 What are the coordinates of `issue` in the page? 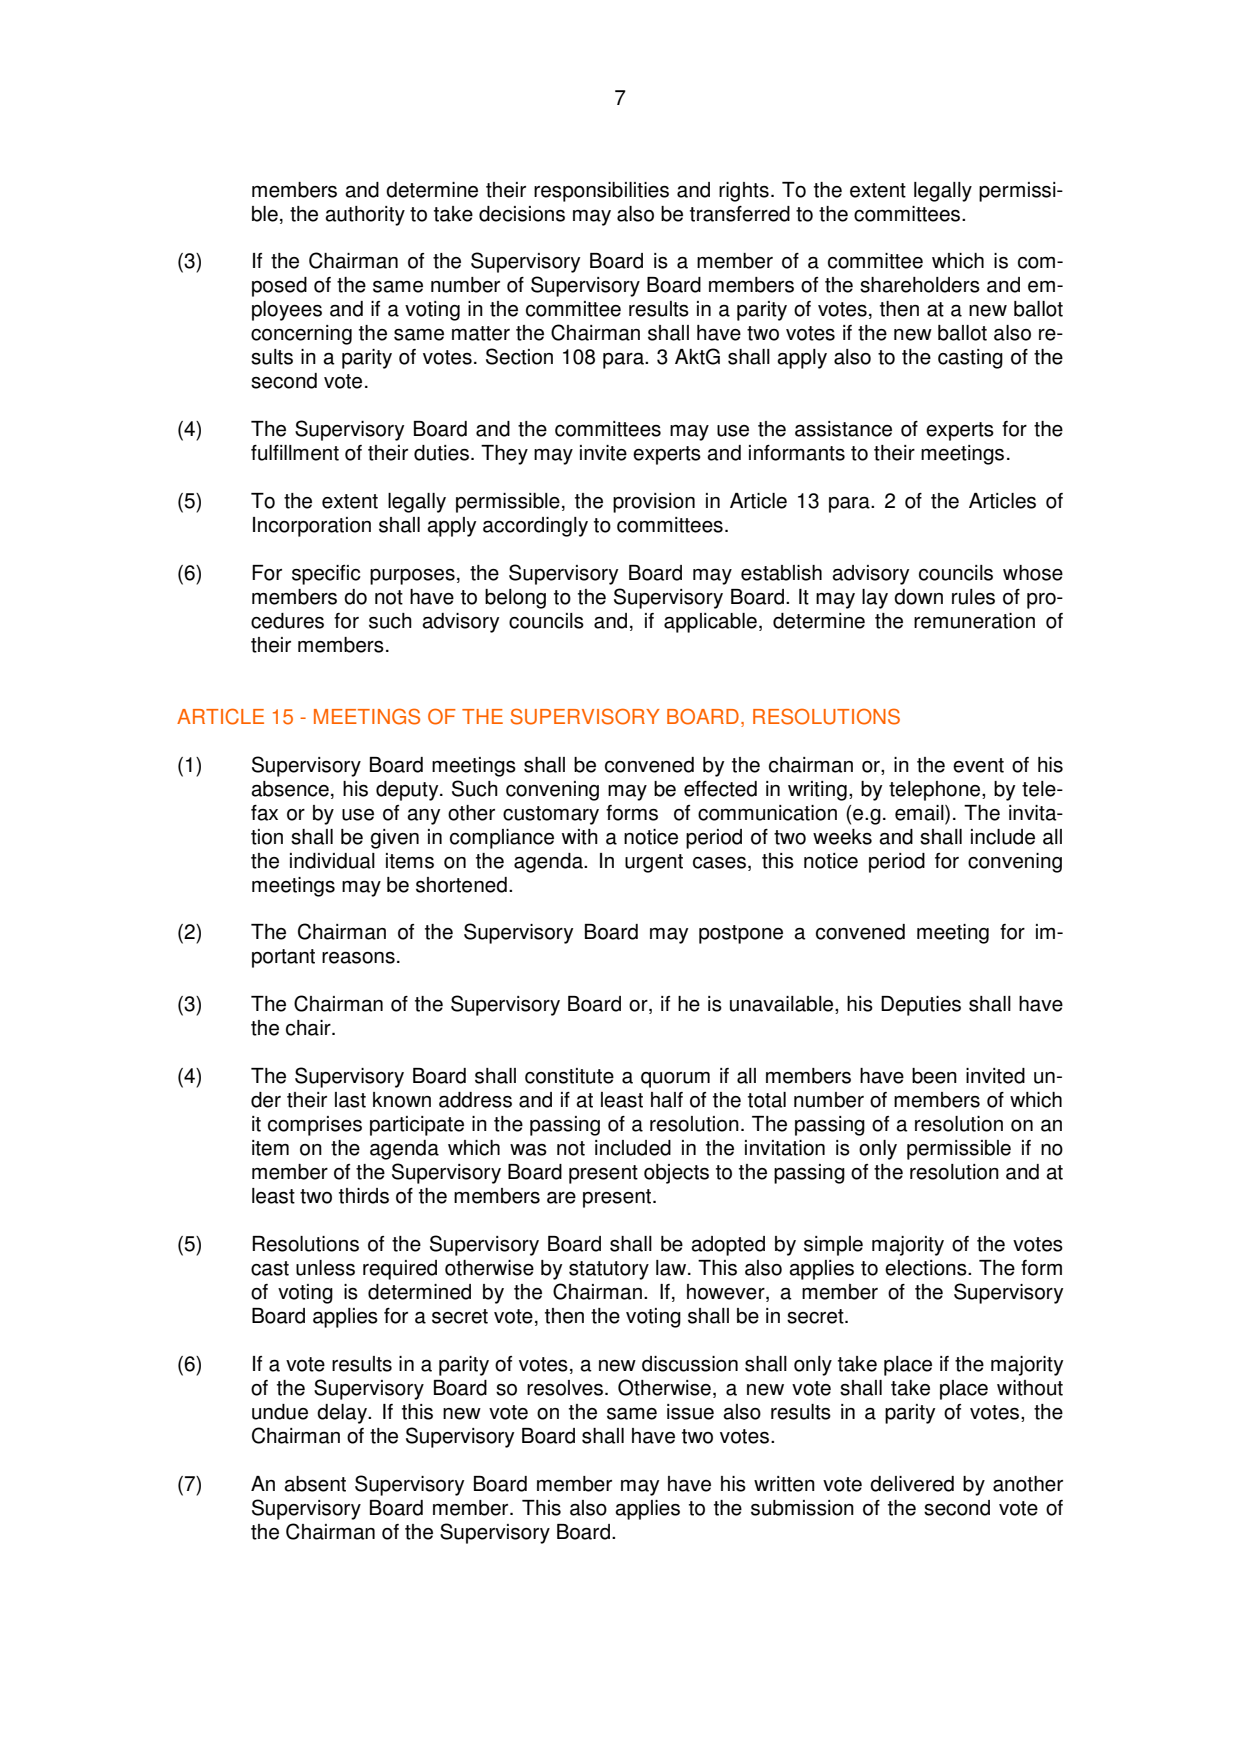 It's located at (690, 1412).
